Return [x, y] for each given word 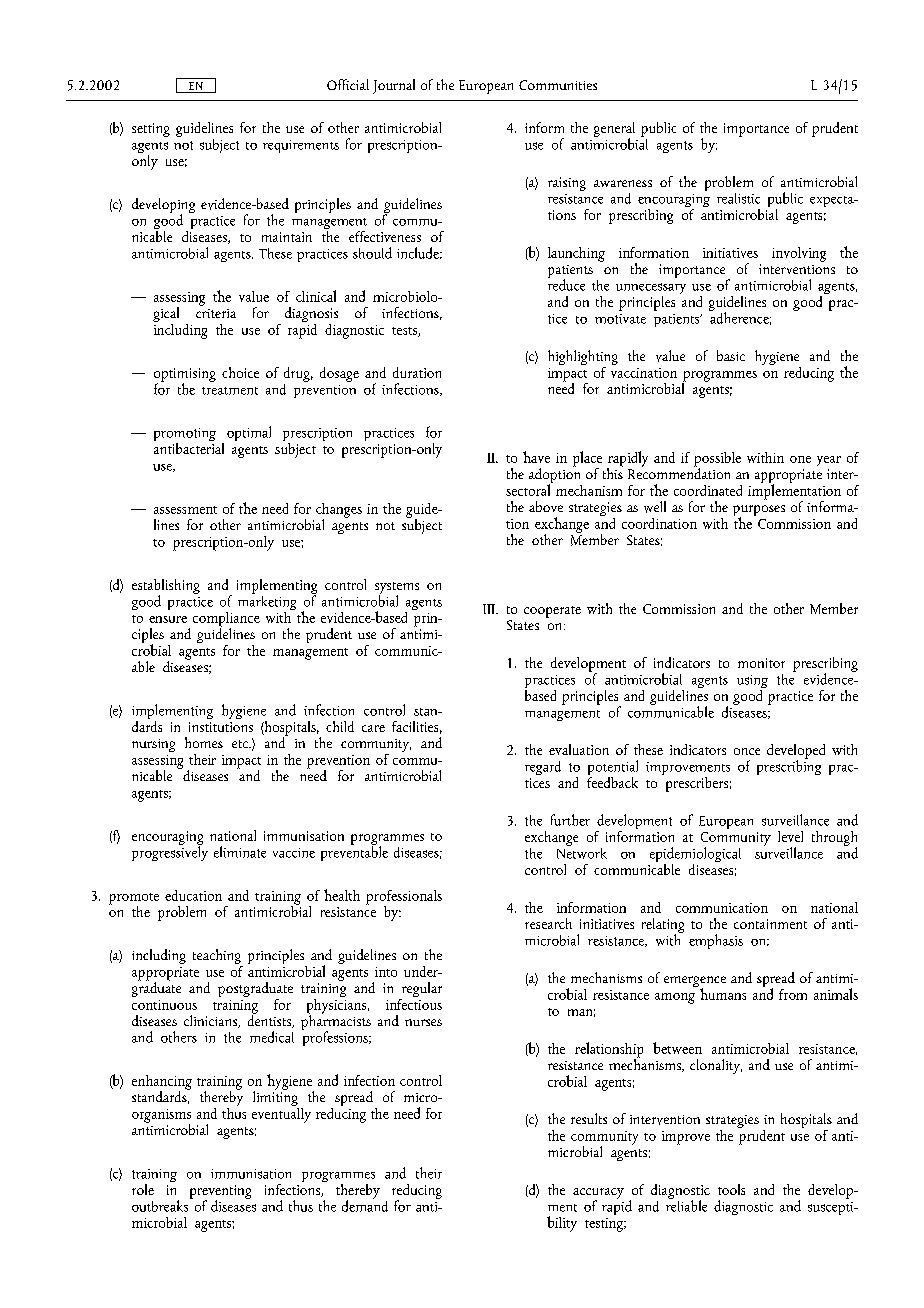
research [548, 923]
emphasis [716, 941]
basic [731, 355]
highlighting [583, 357]
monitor [761, 663]
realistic [738, 198]
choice [240, 372]
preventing [220, 1193]
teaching [218, 958]
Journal [394, 86]
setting [151, 130]
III [490, 609]
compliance [226, 620]
